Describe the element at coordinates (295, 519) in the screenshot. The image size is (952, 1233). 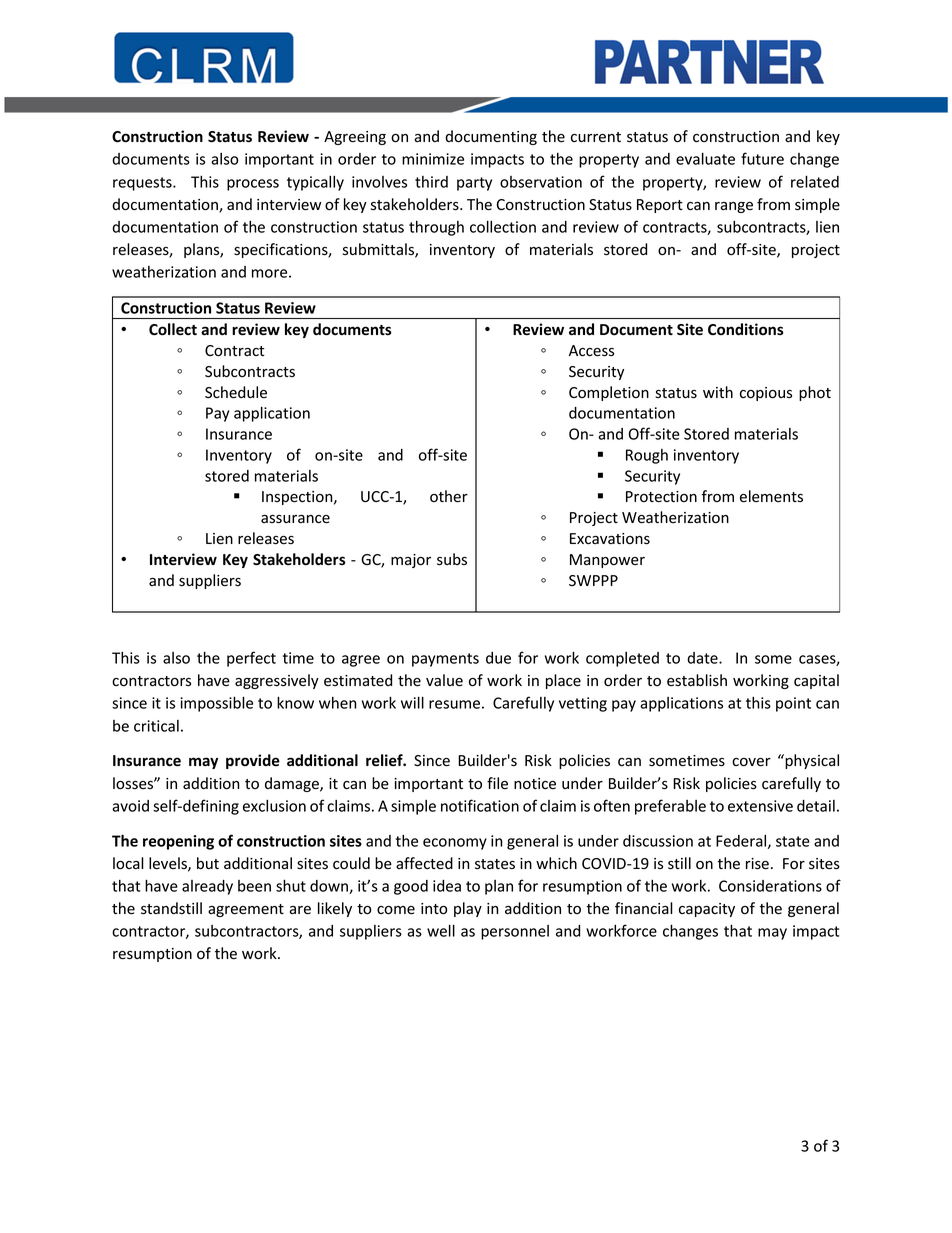
I see `assurance` at that location.
